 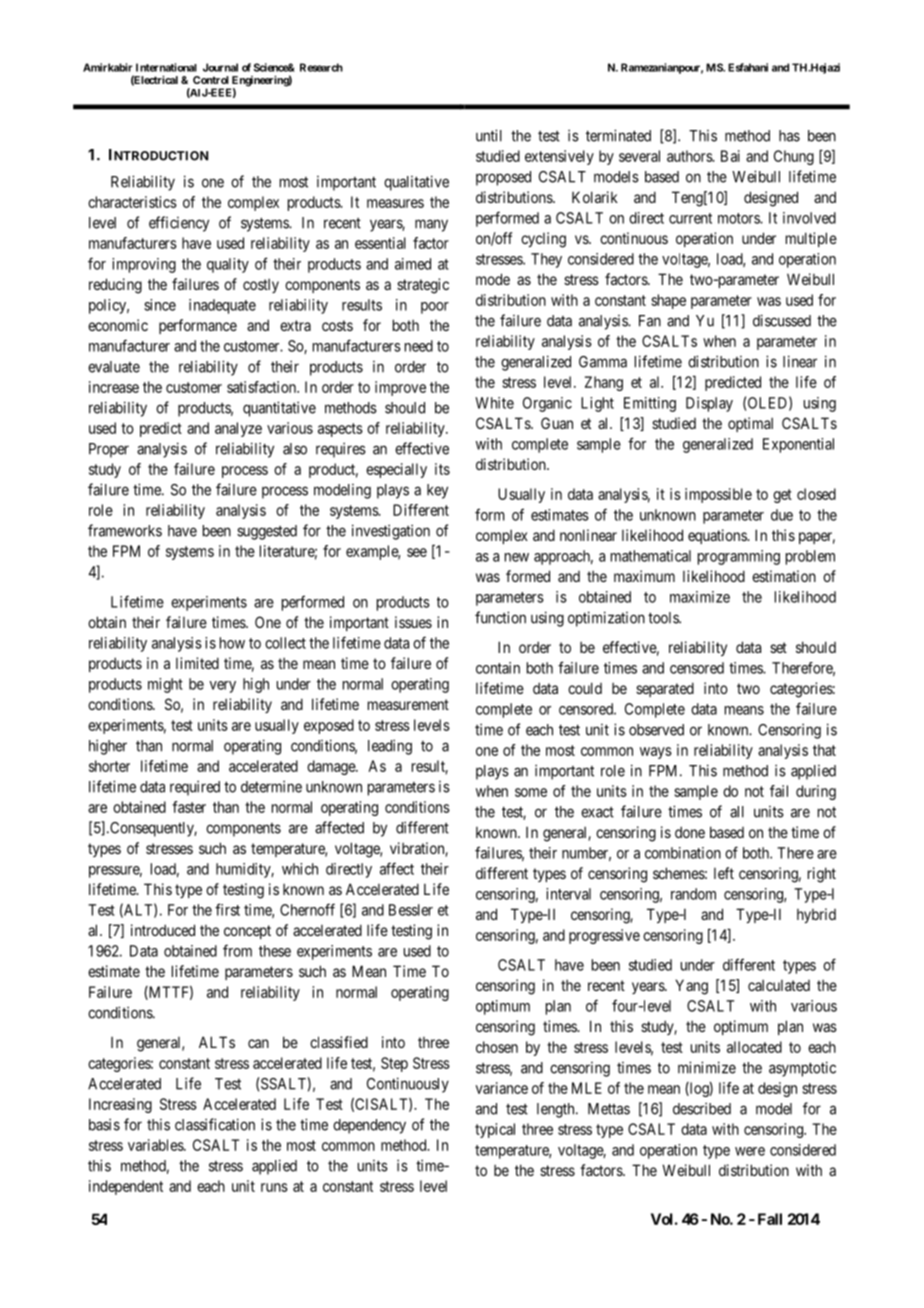 I want to click on frameworks, so click(x=125, y=530).
